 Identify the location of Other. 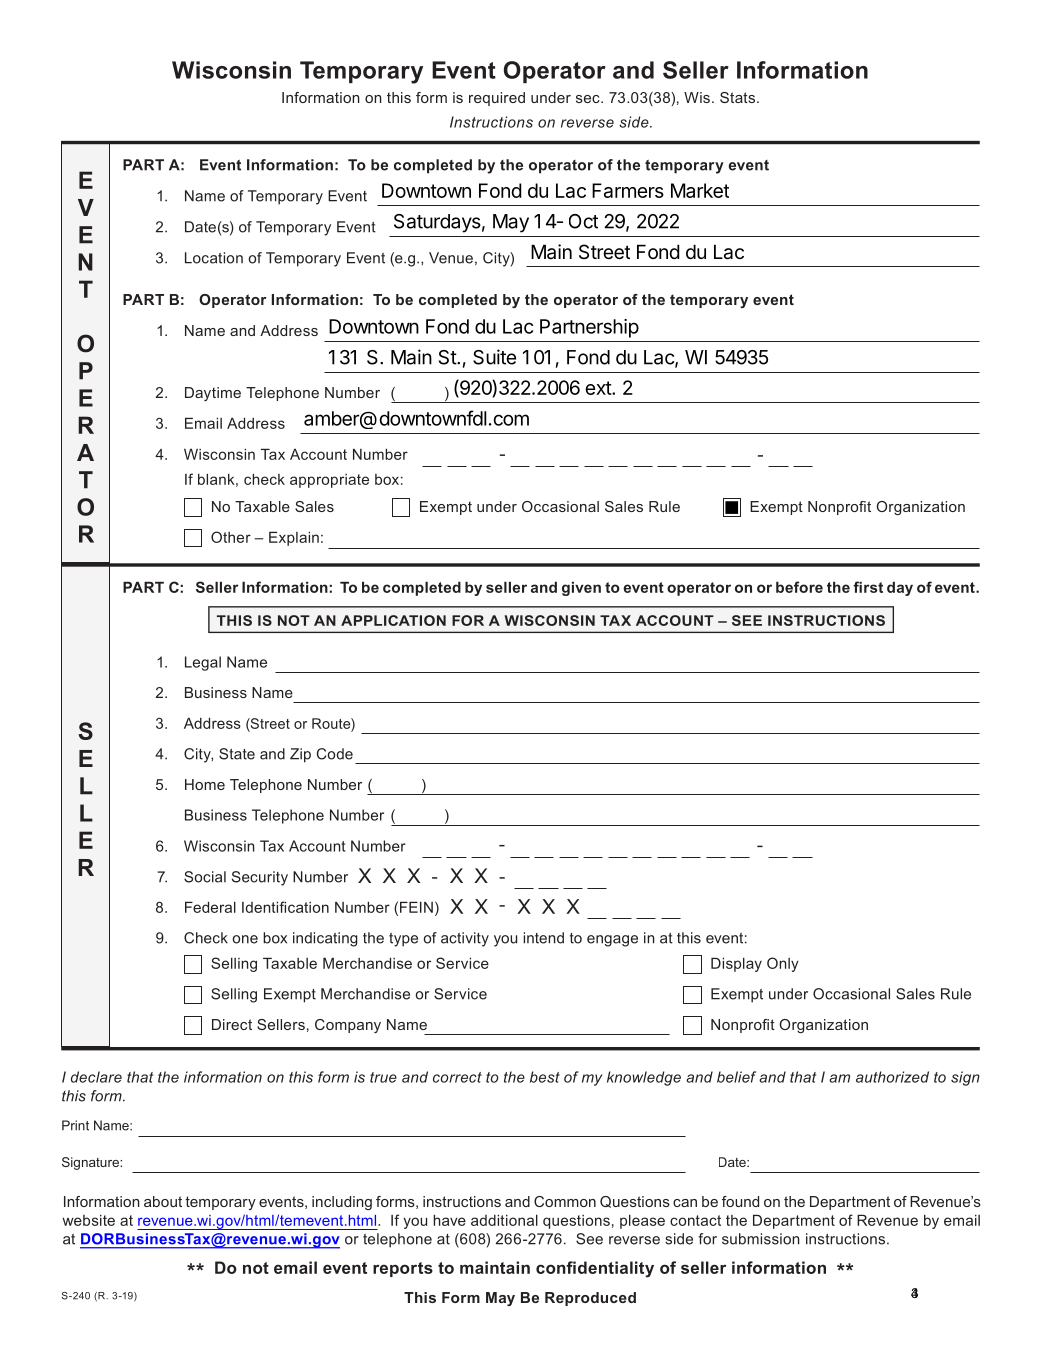
(231, 537).
